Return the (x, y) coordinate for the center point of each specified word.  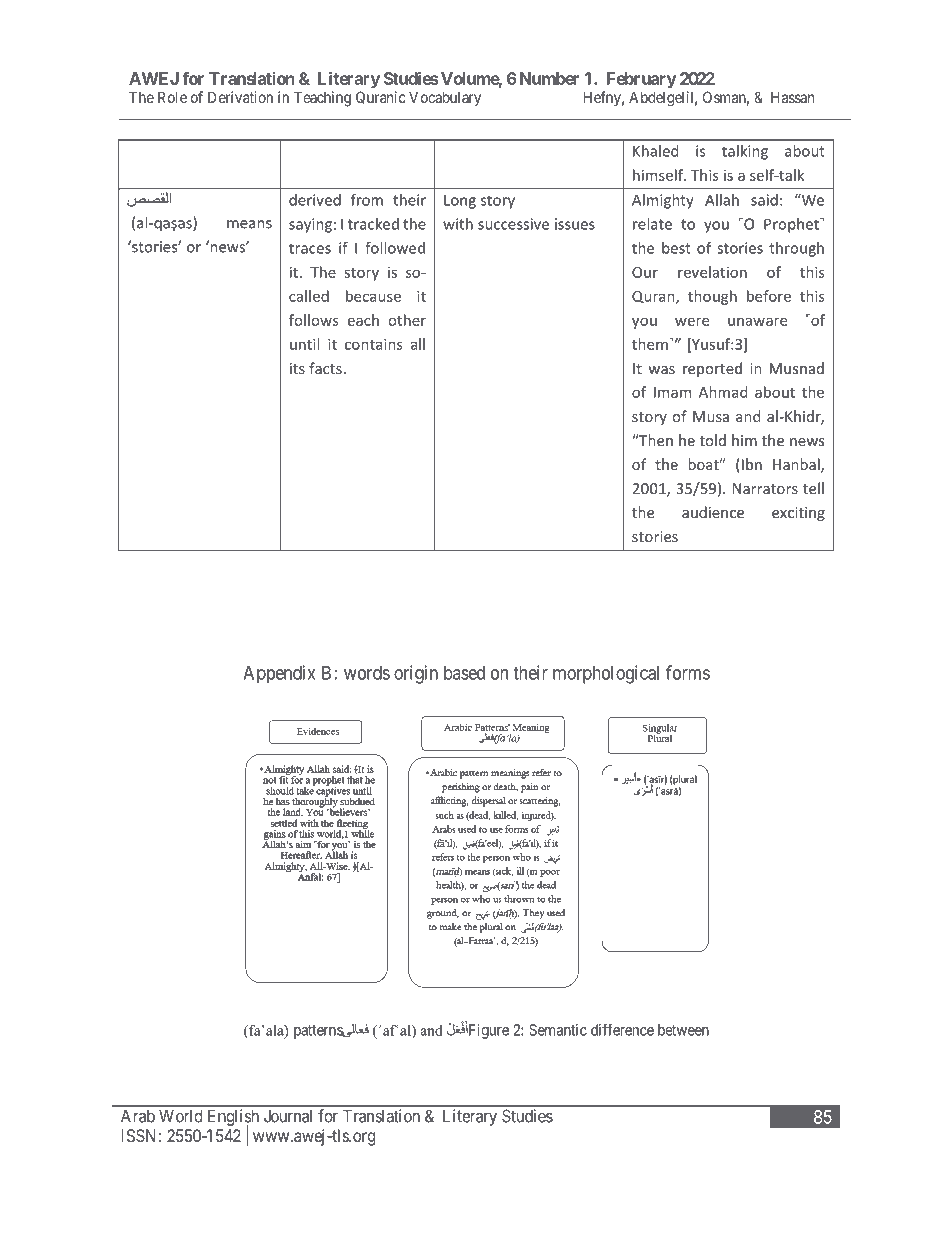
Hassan (792, 97)
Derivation (240, 97)
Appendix (279, 674)
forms (688, 672)
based (464, 673)
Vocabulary (445, 98)
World (180, 1116)
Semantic (558, 1030)
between (683, 1030)
